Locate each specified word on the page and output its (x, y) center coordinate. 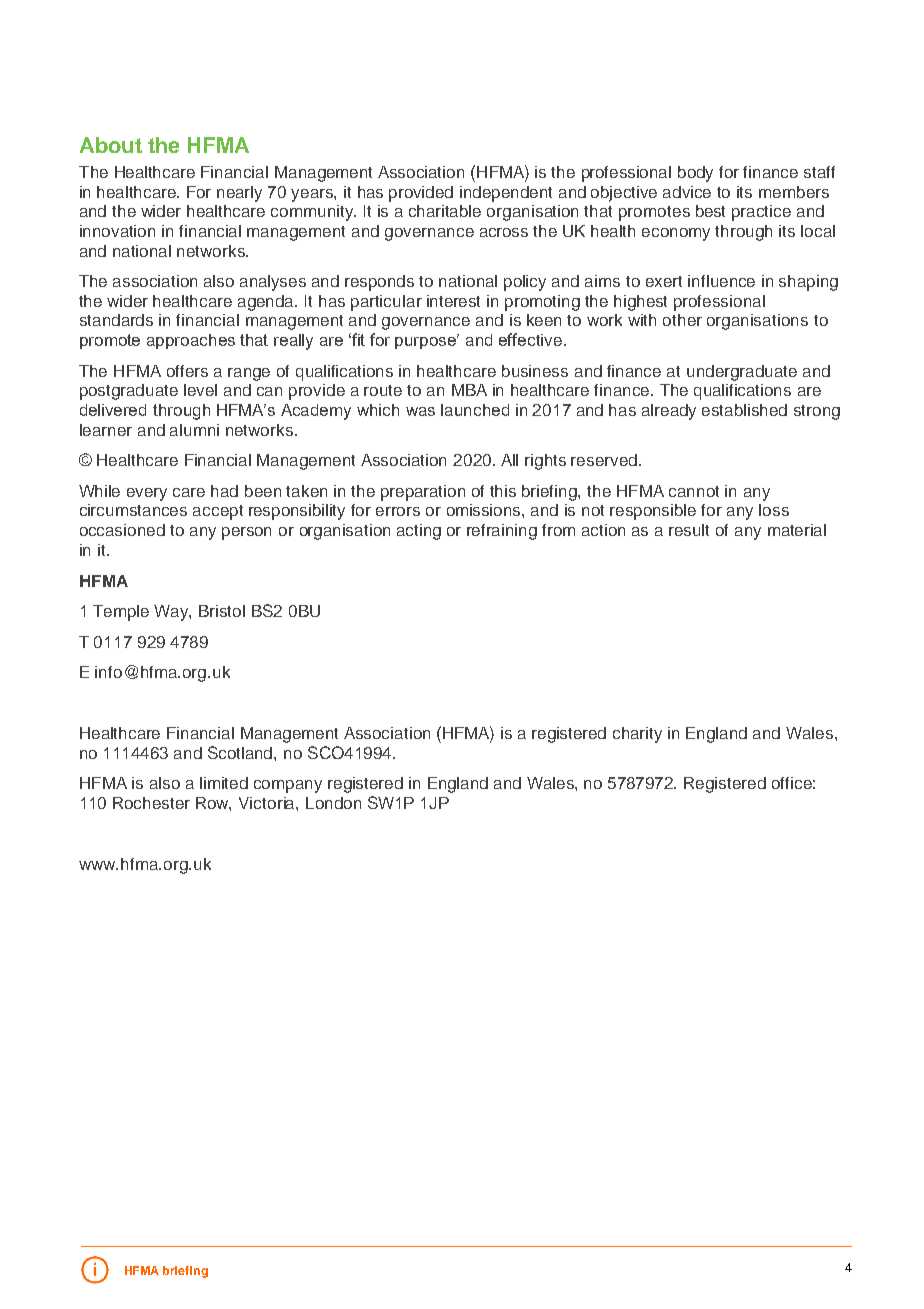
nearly (239, 194)
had (224, 491)
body (695, 174)
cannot (694, 491)
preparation (423, 493)
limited (224, 783)
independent (506, 194)
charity (637, 735)
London (333, 803)
